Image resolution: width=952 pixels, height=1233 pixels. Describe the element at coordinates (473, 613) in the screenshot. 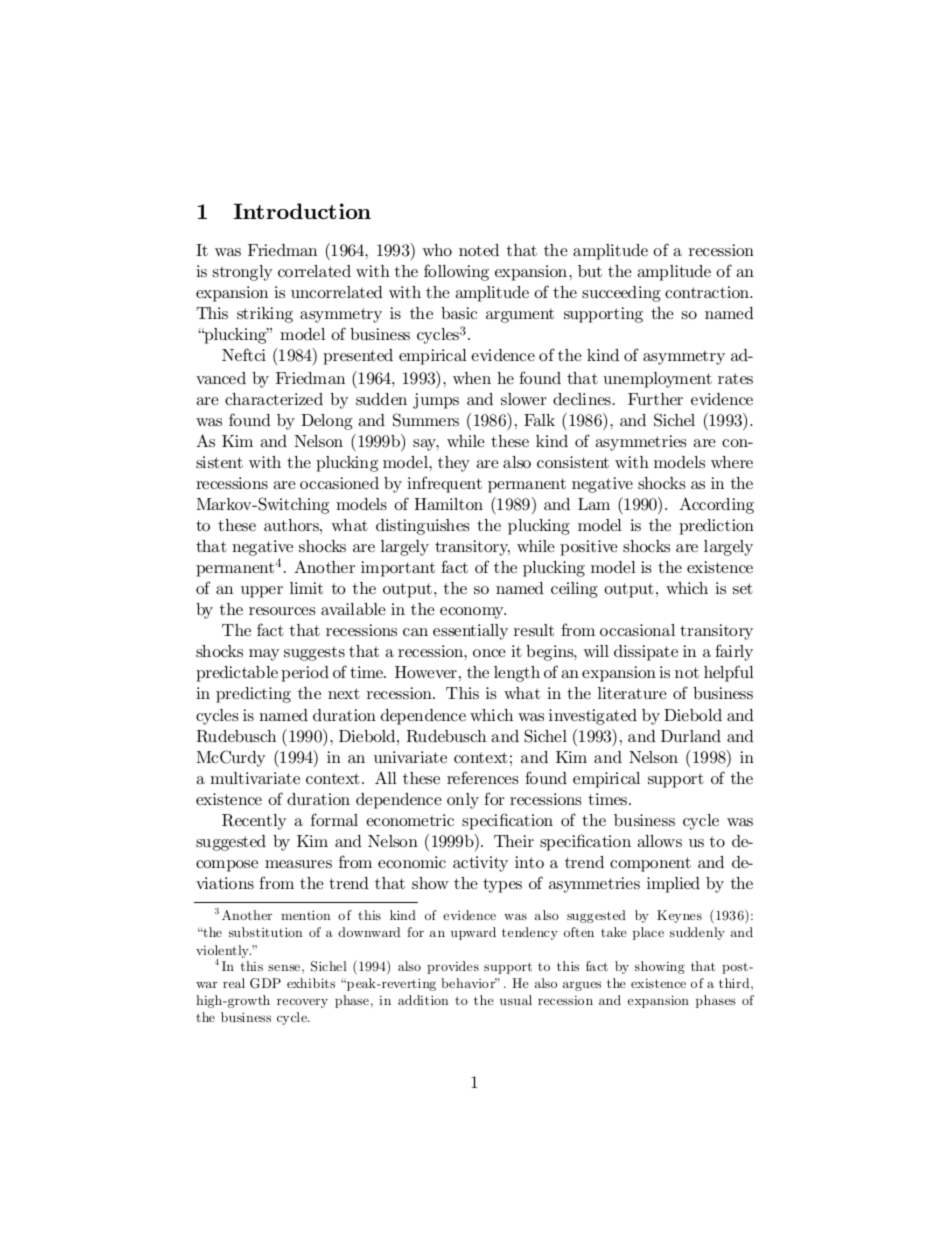

I see `economy` at that location.
